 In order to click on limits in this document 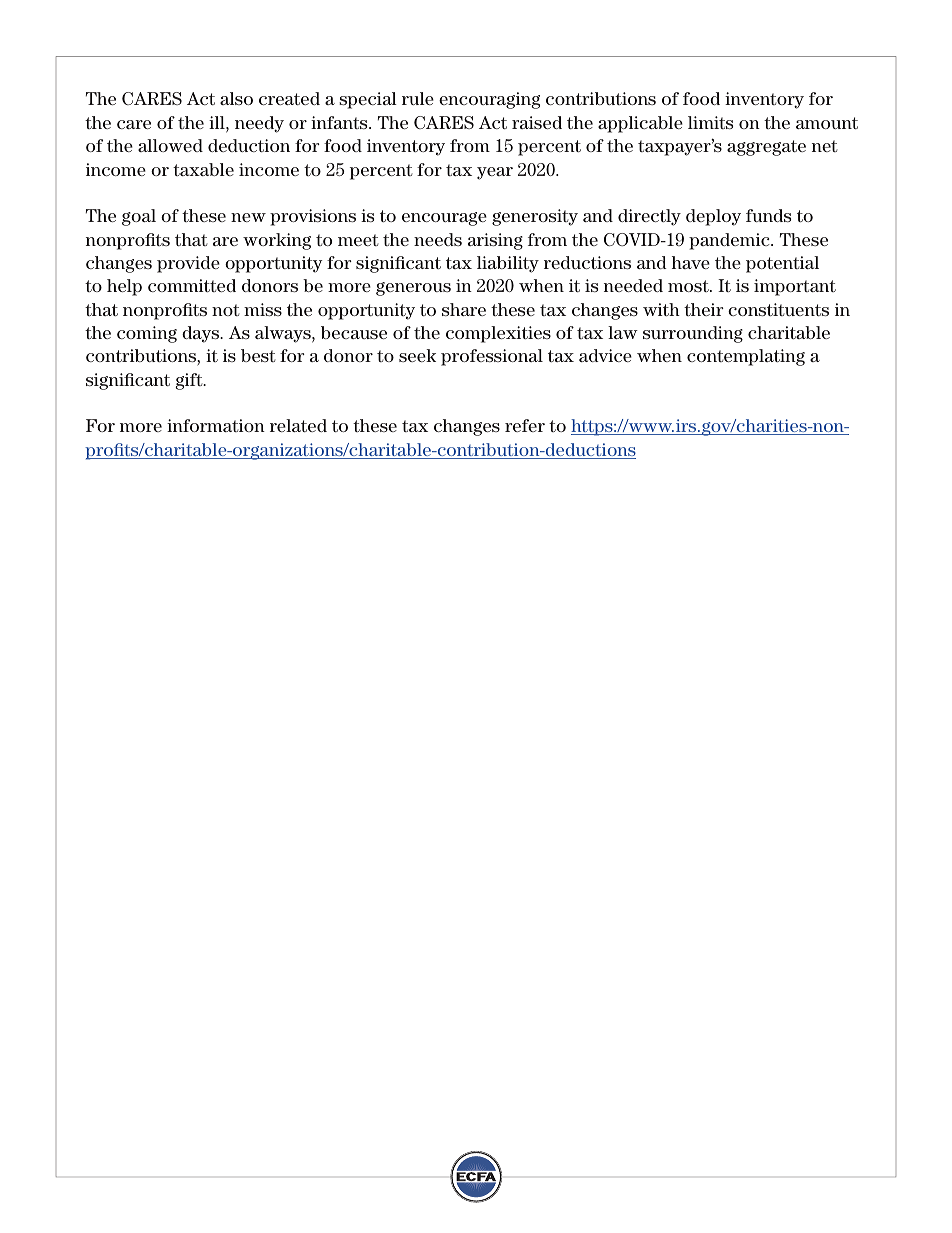, I will do `click(710, 122)`.
